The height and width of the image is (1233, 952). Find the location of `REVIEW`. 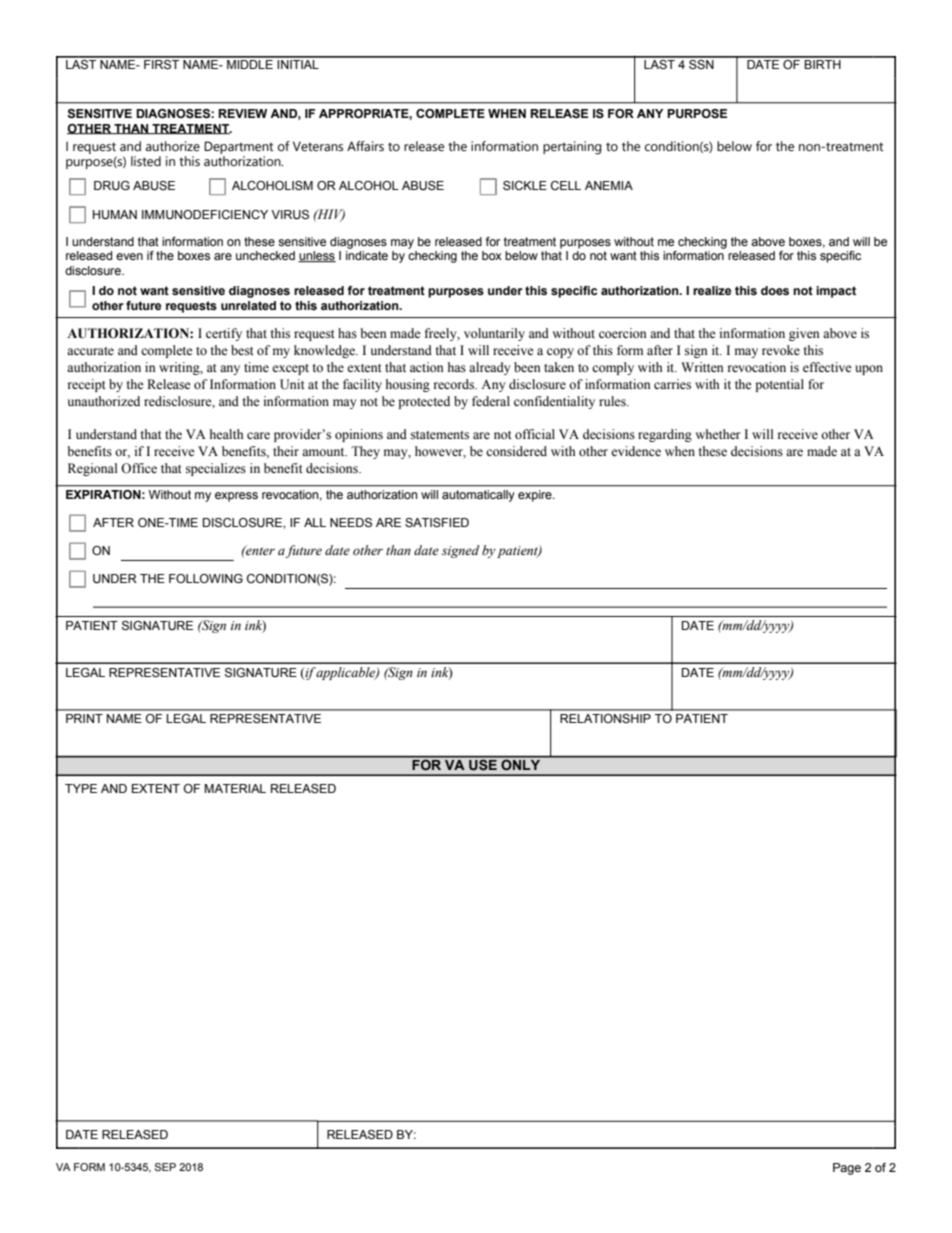

REVIEW is located at coordinates (242, 113).
